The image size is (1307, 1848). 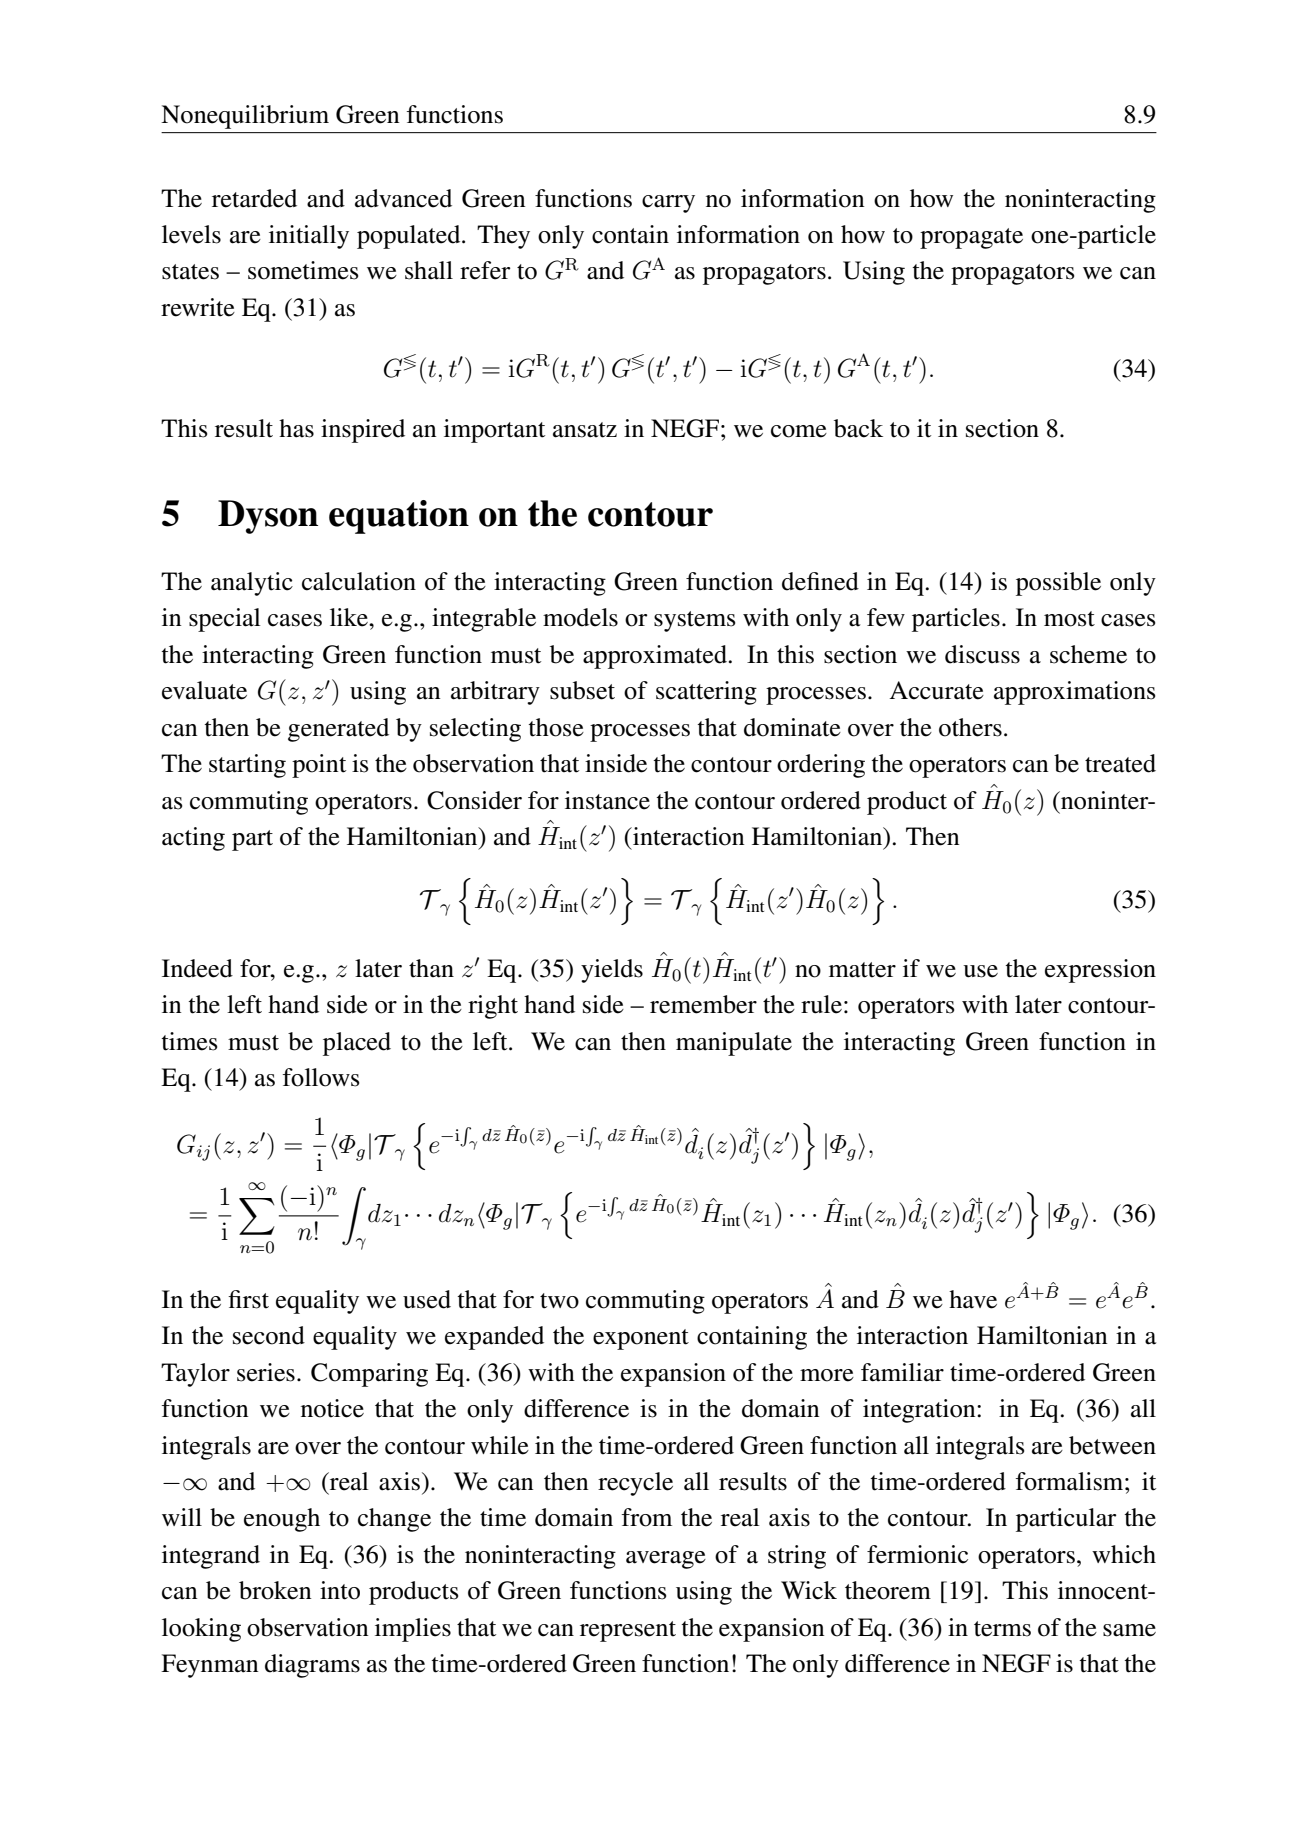 I want to click on terms, so click(x=1002, y=1629).
